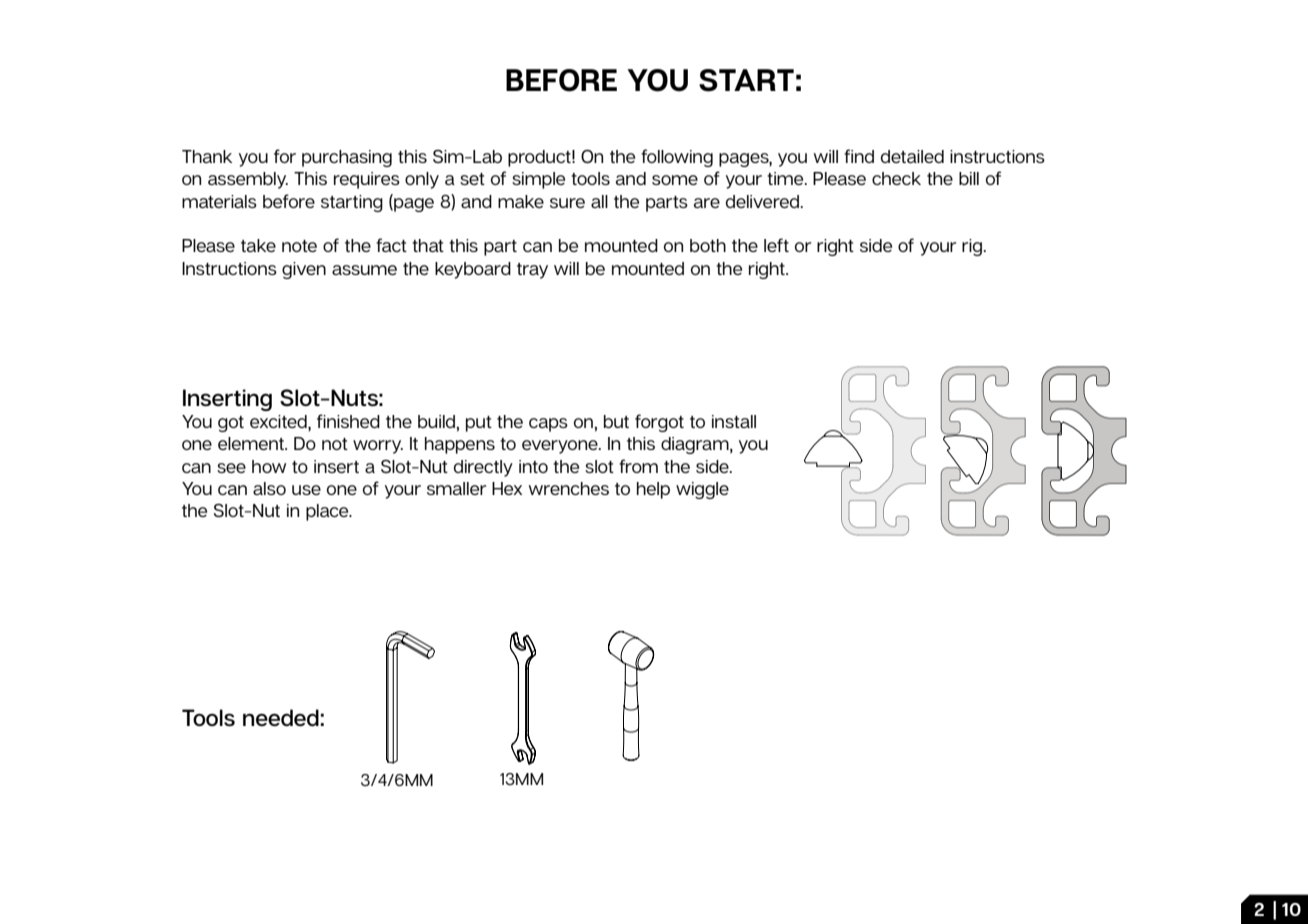  I want to click on simple, so click(538, 180).
